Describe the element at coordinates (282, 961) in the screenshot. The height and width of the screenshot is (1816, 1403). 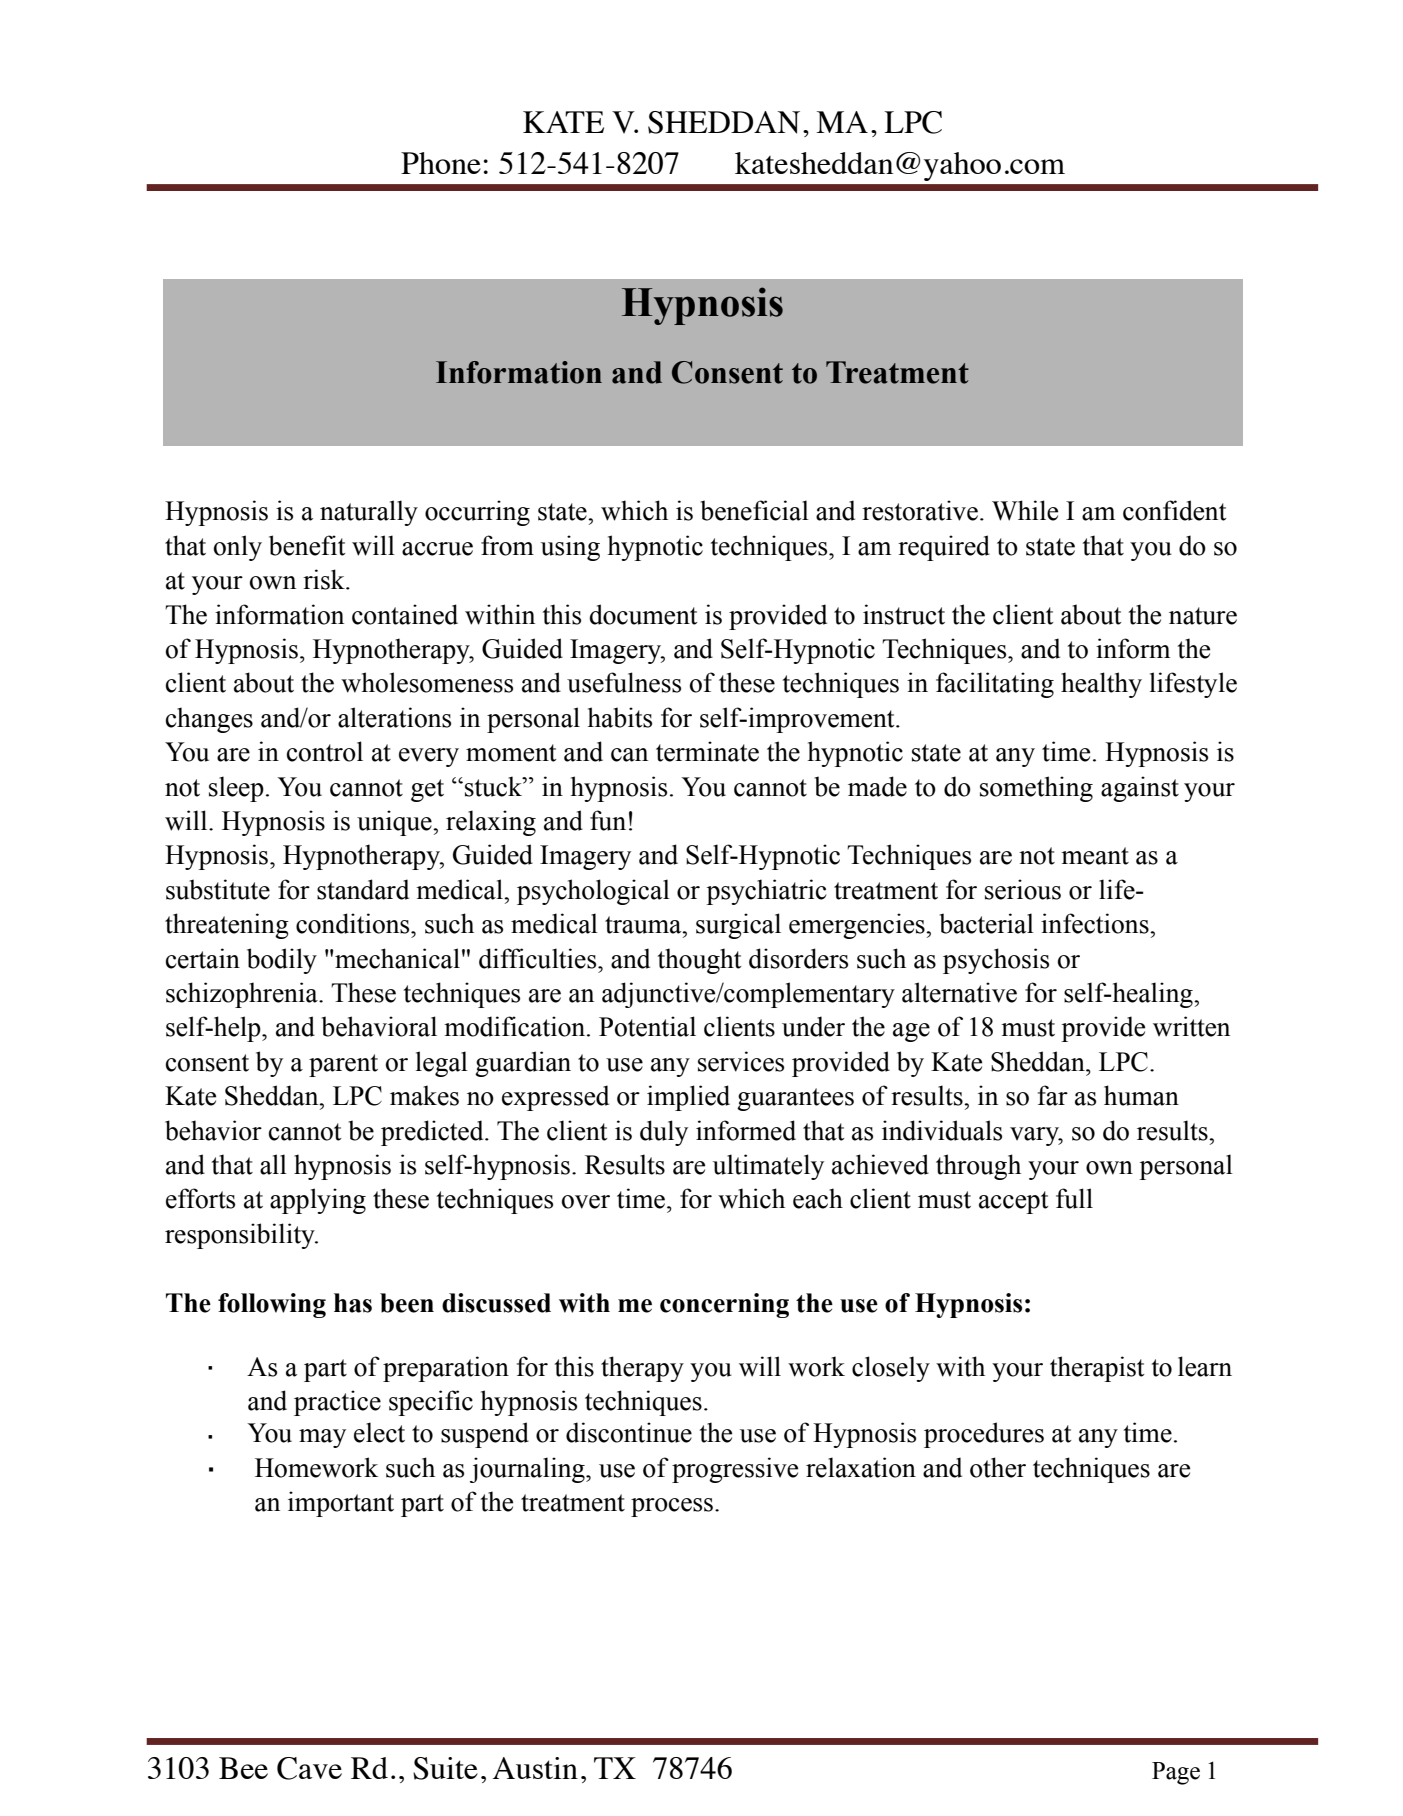
I see `bodily` at that location.
